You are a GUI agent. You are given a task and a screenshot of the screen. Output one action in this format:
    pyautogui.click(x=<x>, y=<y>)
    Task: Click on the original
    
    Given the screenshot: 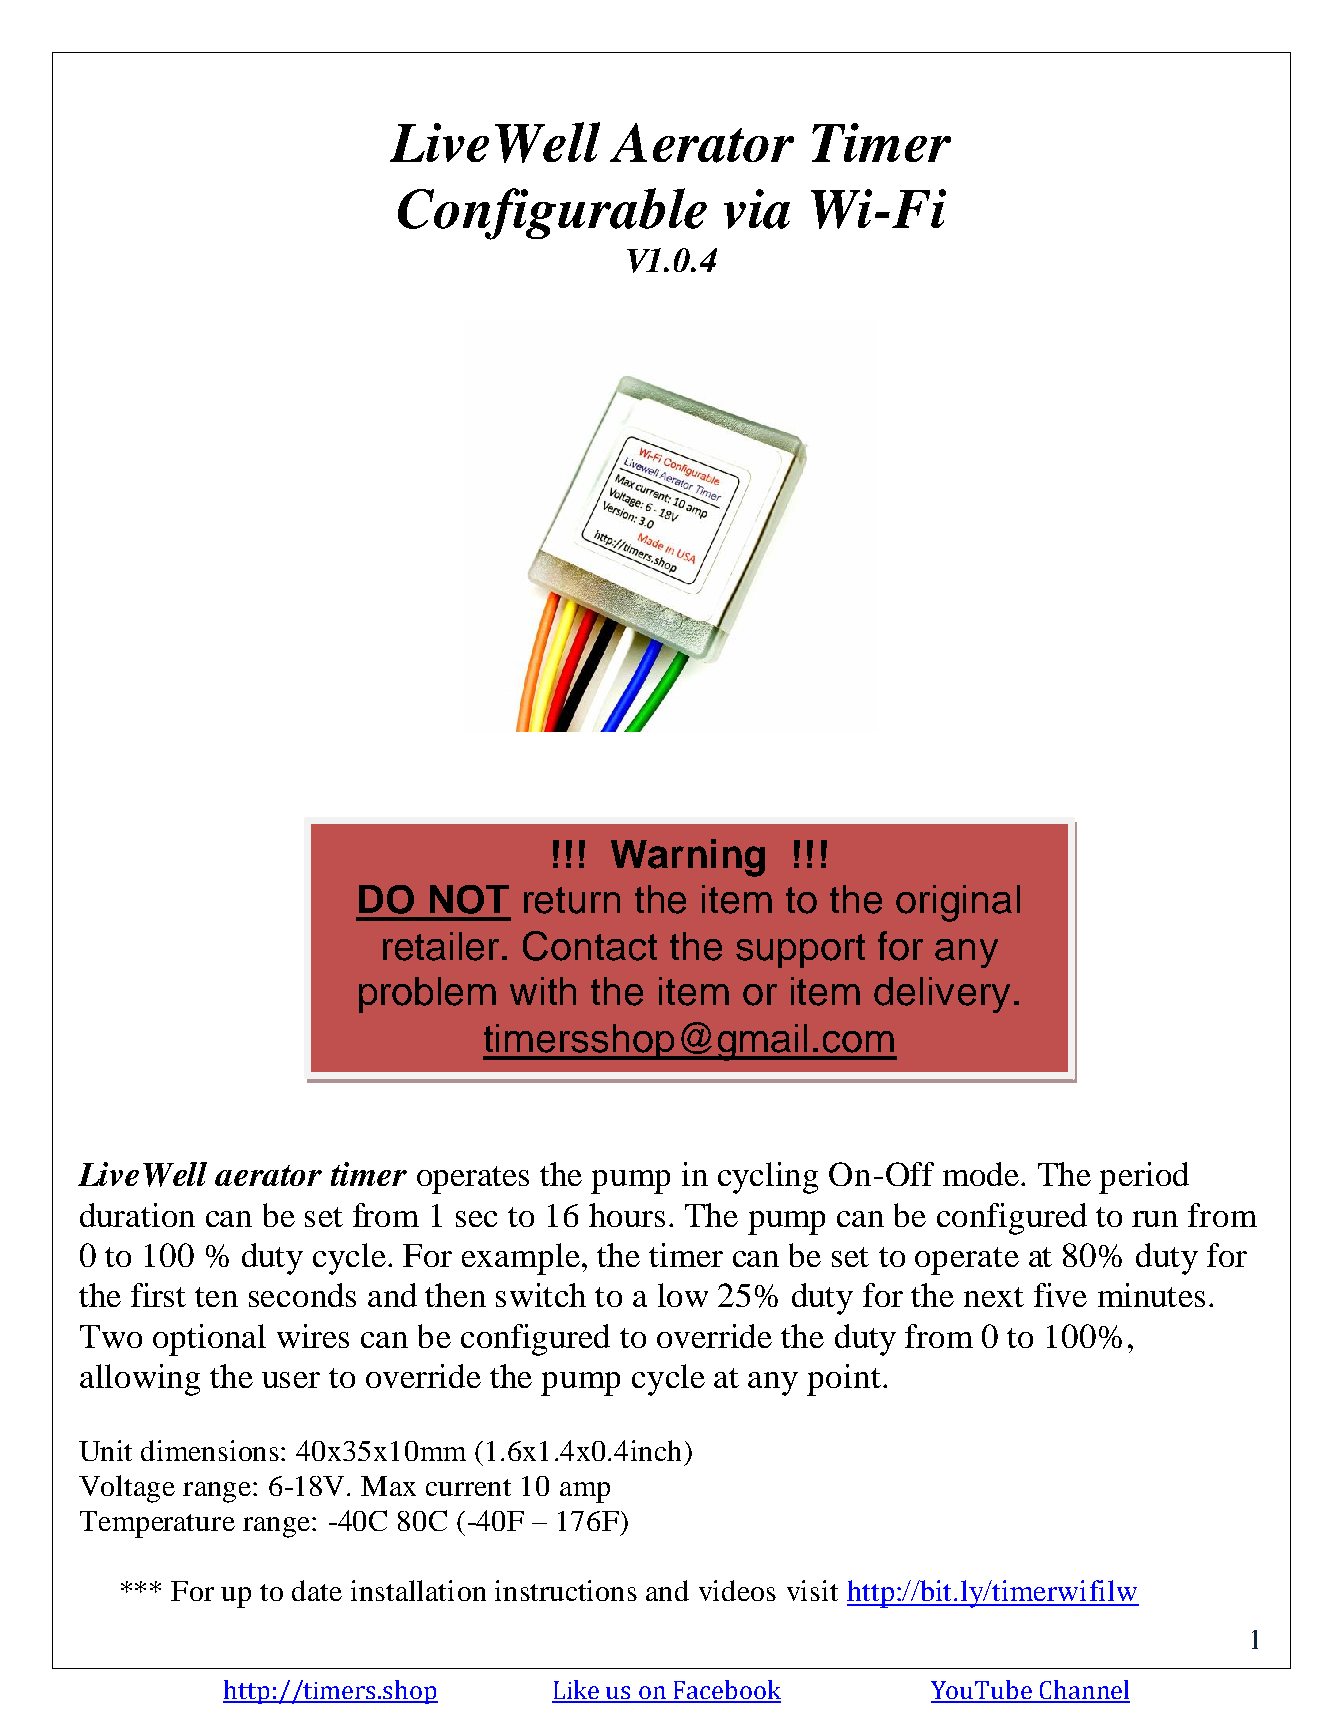 What is the action you would take?
    pyautogui.click(x=958, y=903)
